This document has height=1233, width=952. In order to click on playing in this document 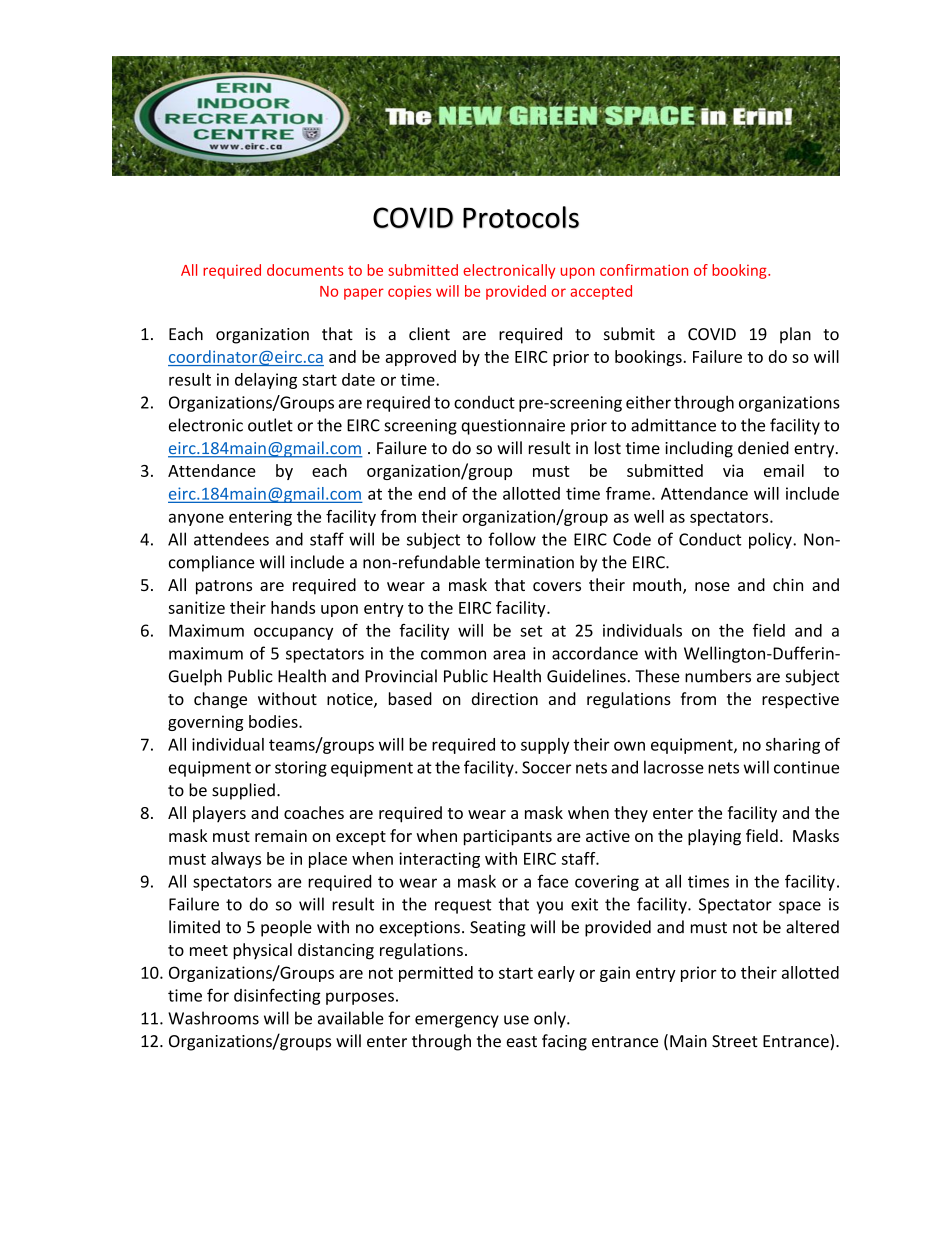, I will do `click(714, 837)`.
